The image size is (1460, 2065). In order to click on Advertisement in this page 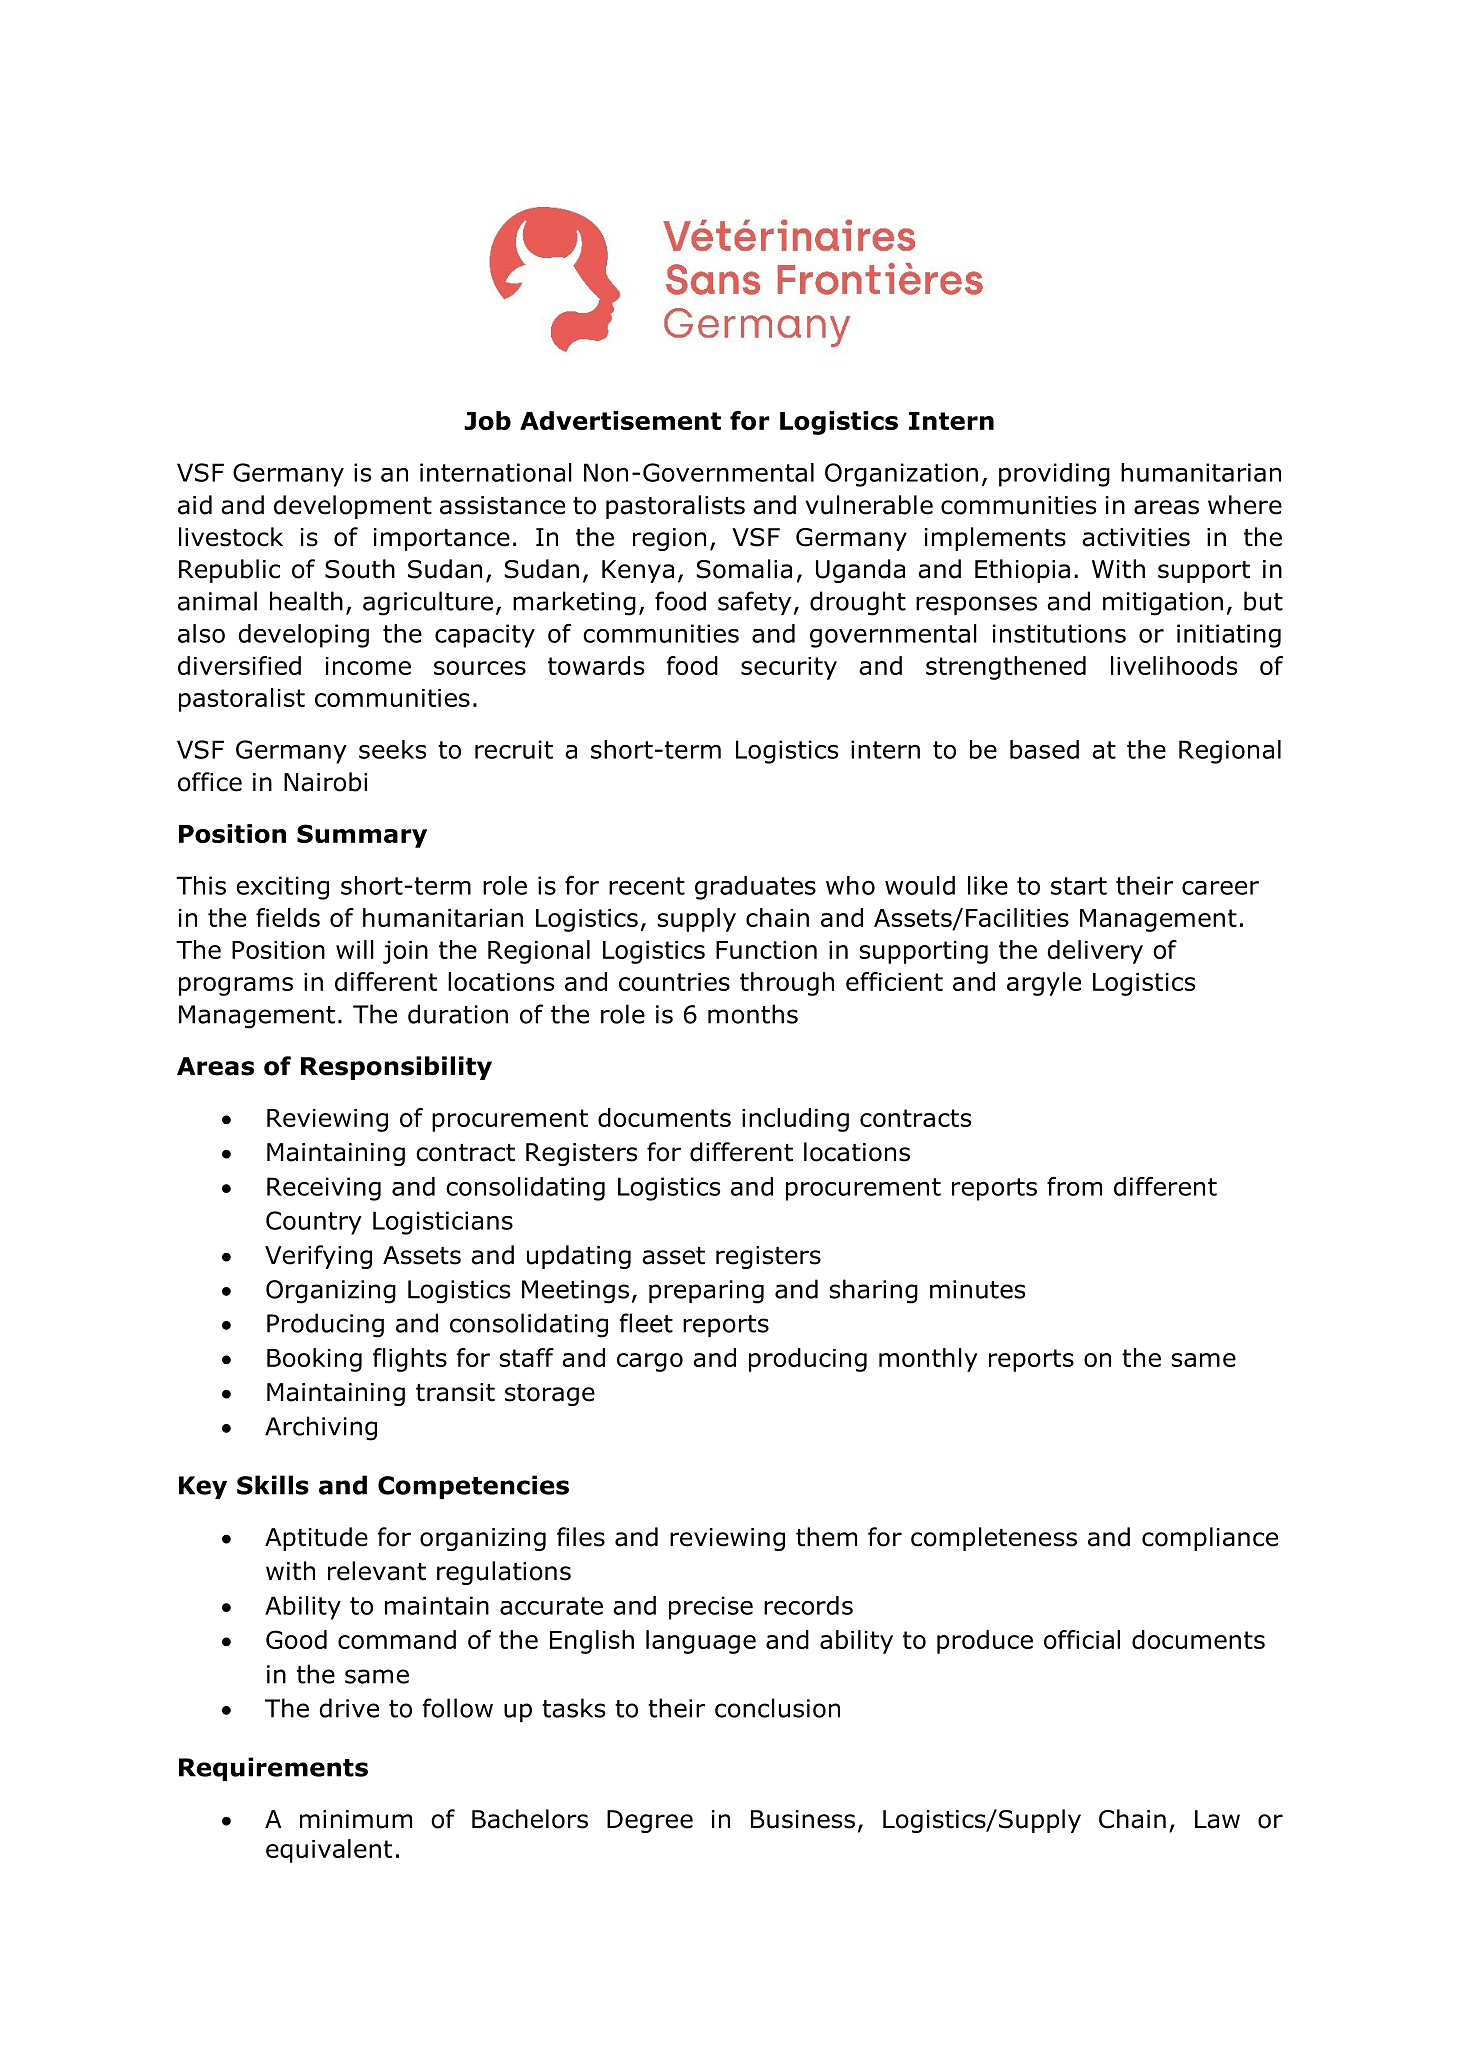, I will do `click(620, 420)`.
